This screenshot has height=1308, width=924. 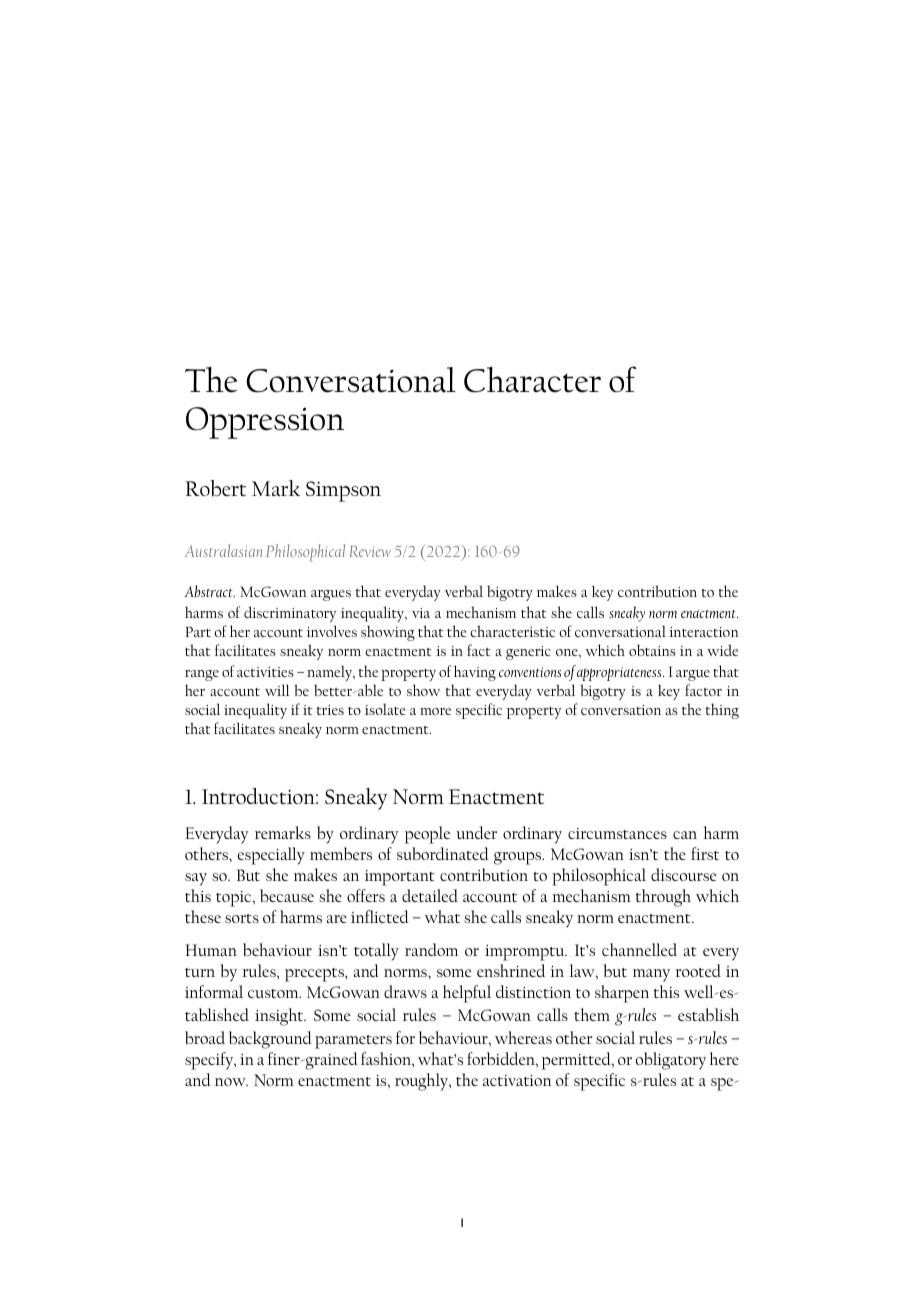 I want to click on Oppression, so click(x=265, y=423).
